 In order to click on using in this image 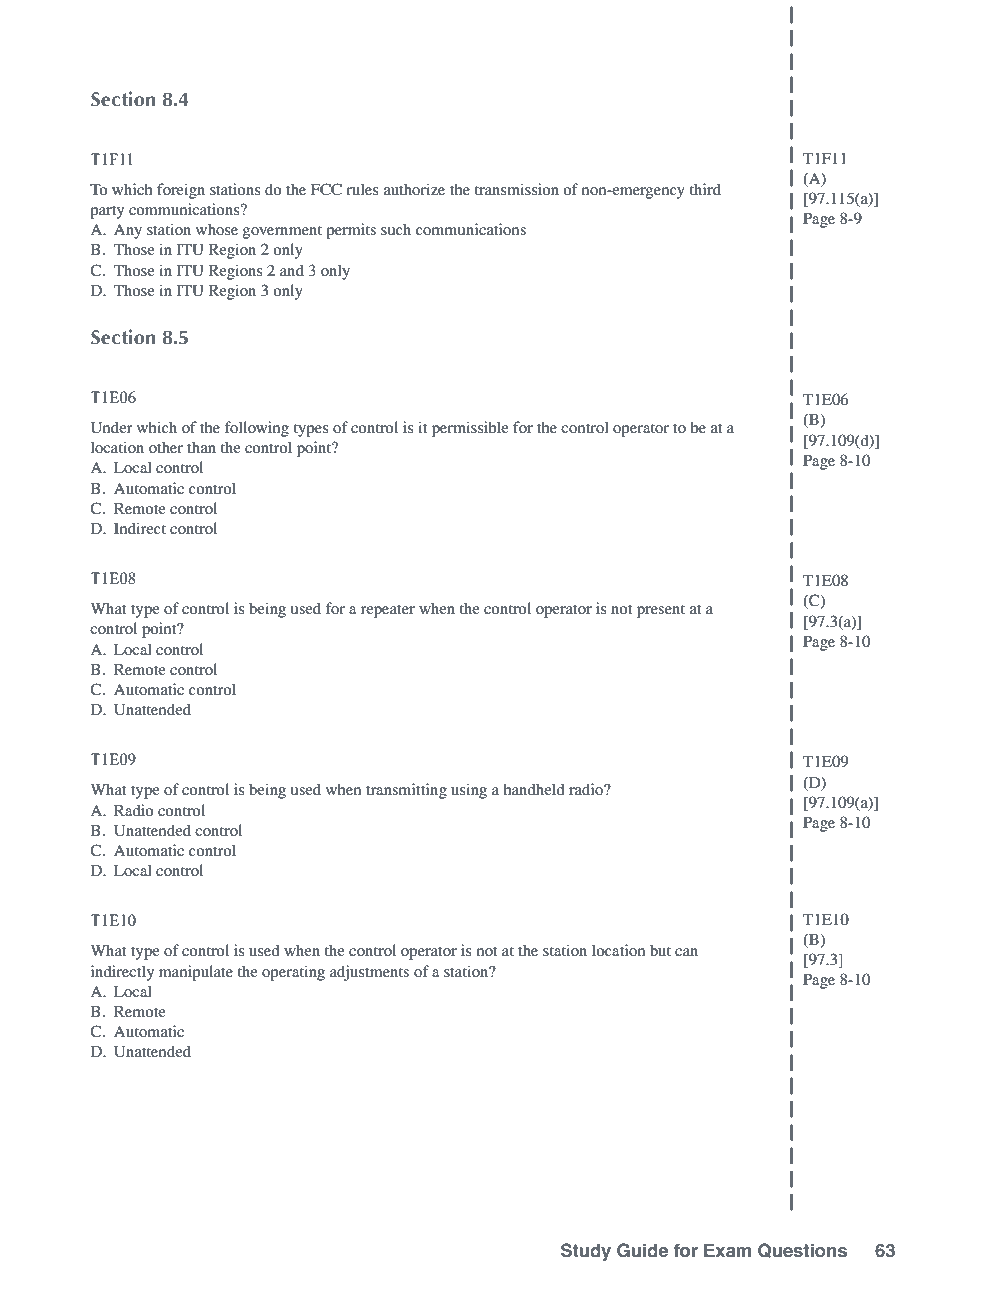, I will do `click(469, 791)`.
